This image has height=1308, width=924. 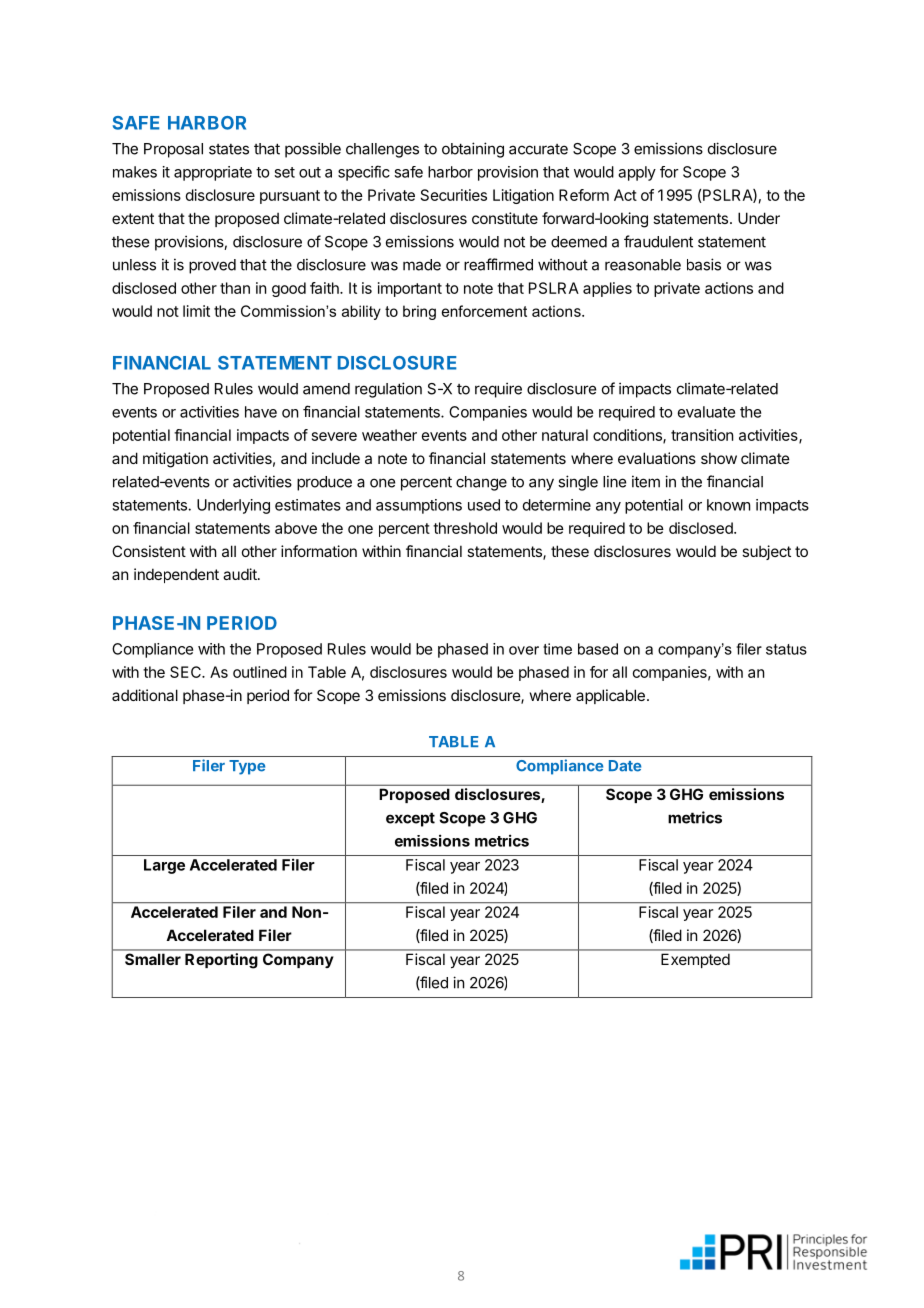 I want to click on apply, so click(x=637, y=173).
